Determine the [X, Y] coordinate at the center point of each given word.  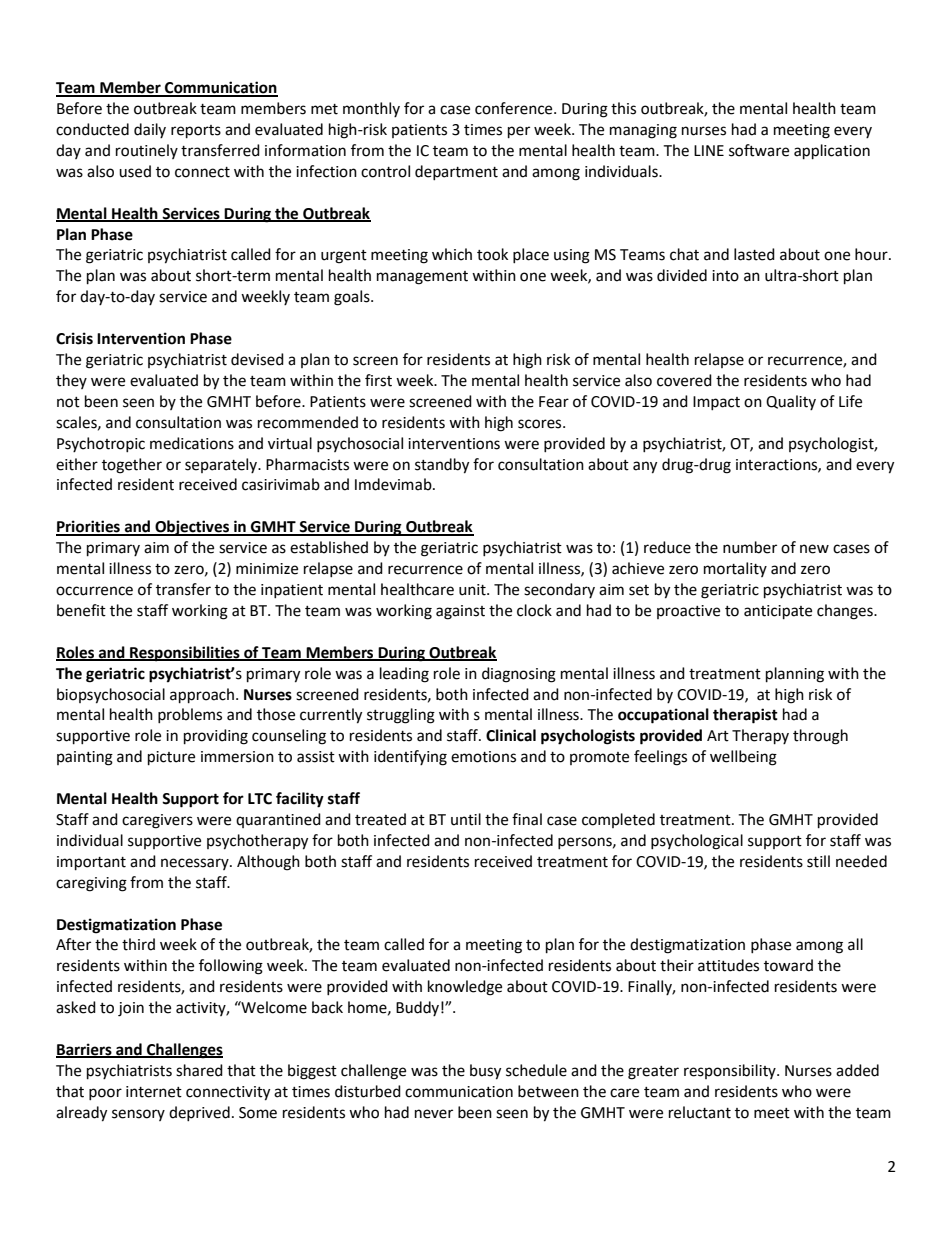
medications [192, 443]
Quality [791, 402]
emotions [483, 757]
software [759, 150]
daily [150, 130]
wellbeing [743, 758]
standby [442, 466]
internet [154, 1092]
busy [485, 1072]
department [456, 172]
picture [171, 758]
